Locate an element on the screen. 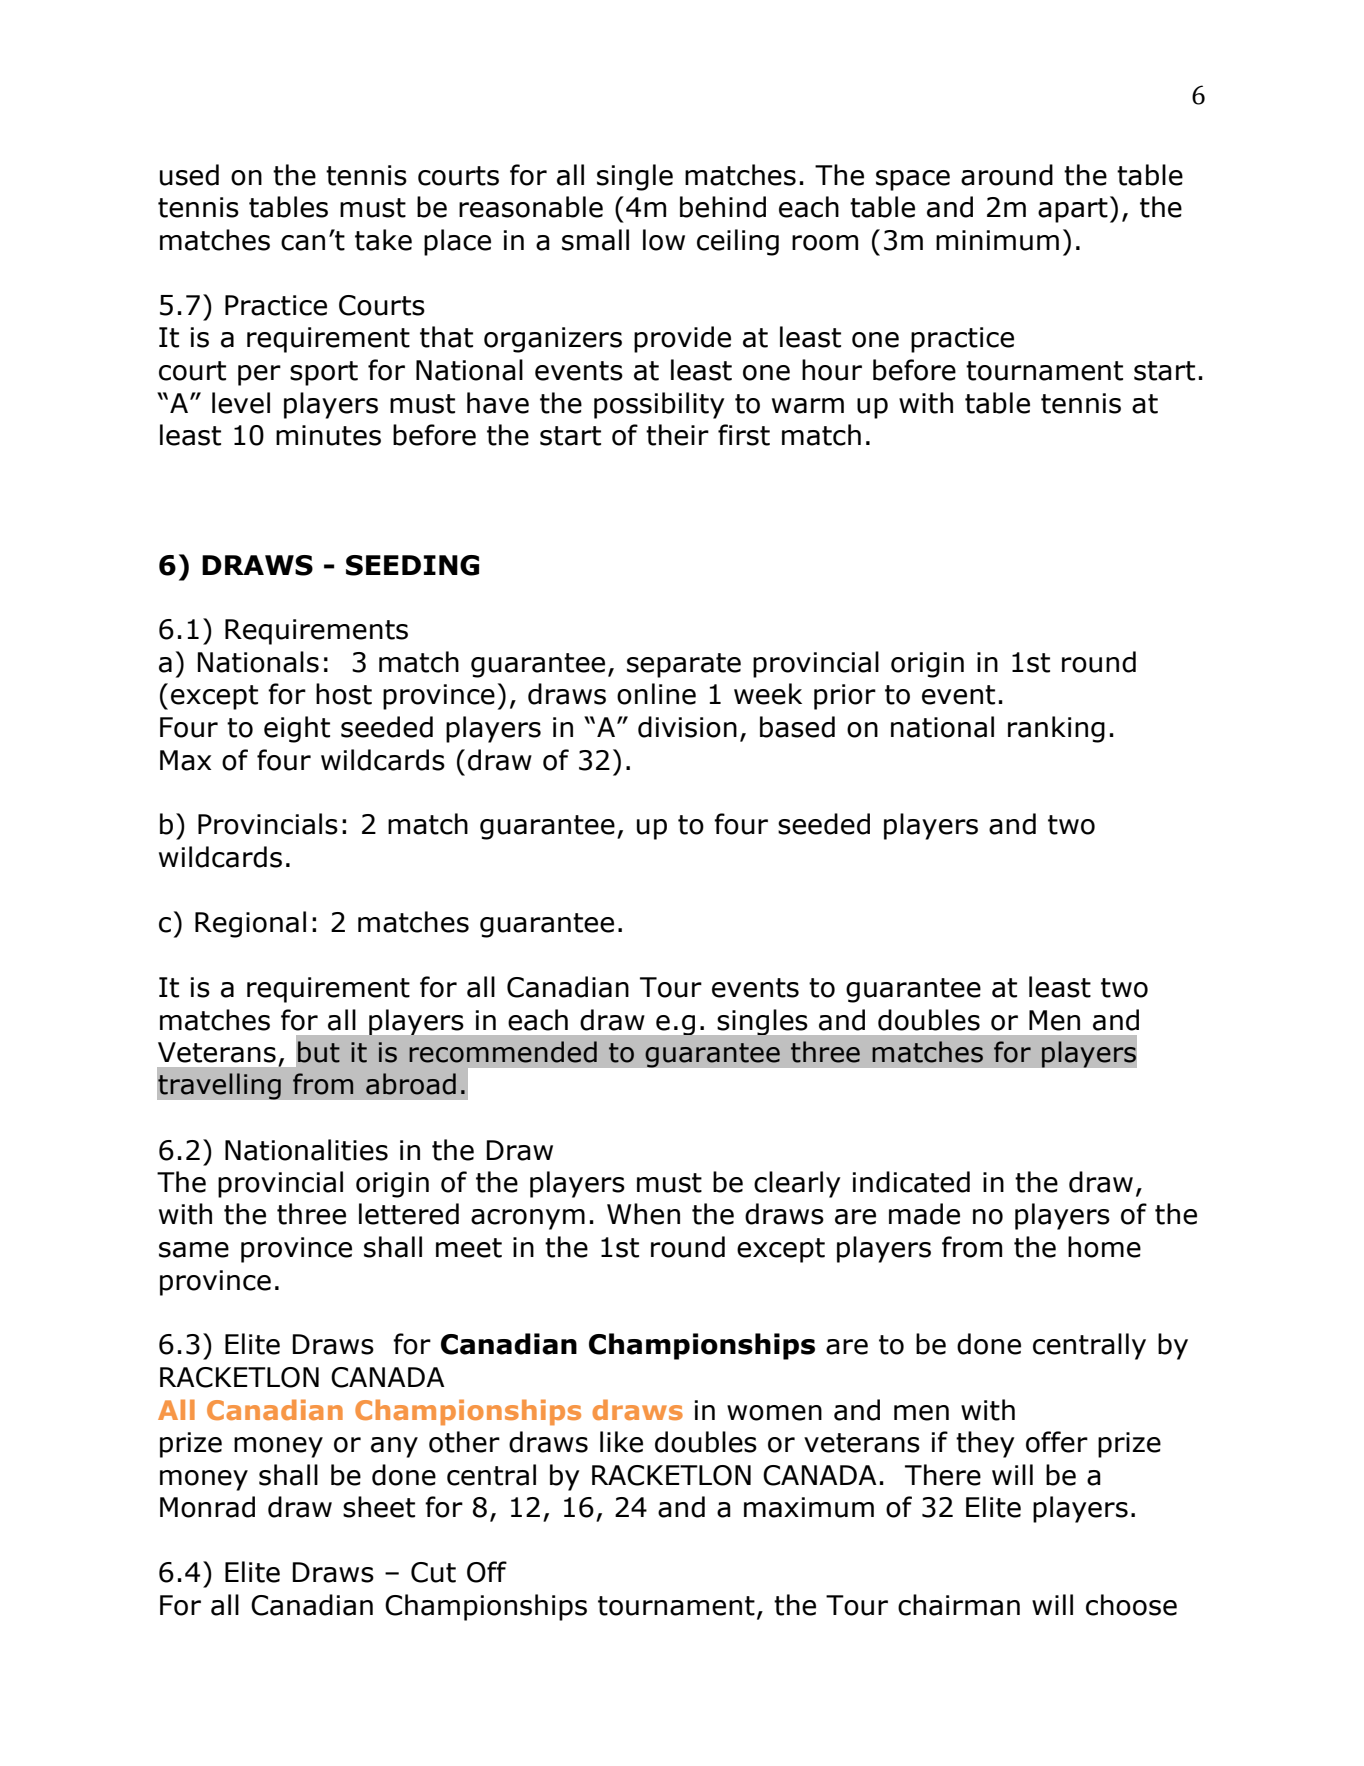  ranking is located at coordinates (1056, 729).
